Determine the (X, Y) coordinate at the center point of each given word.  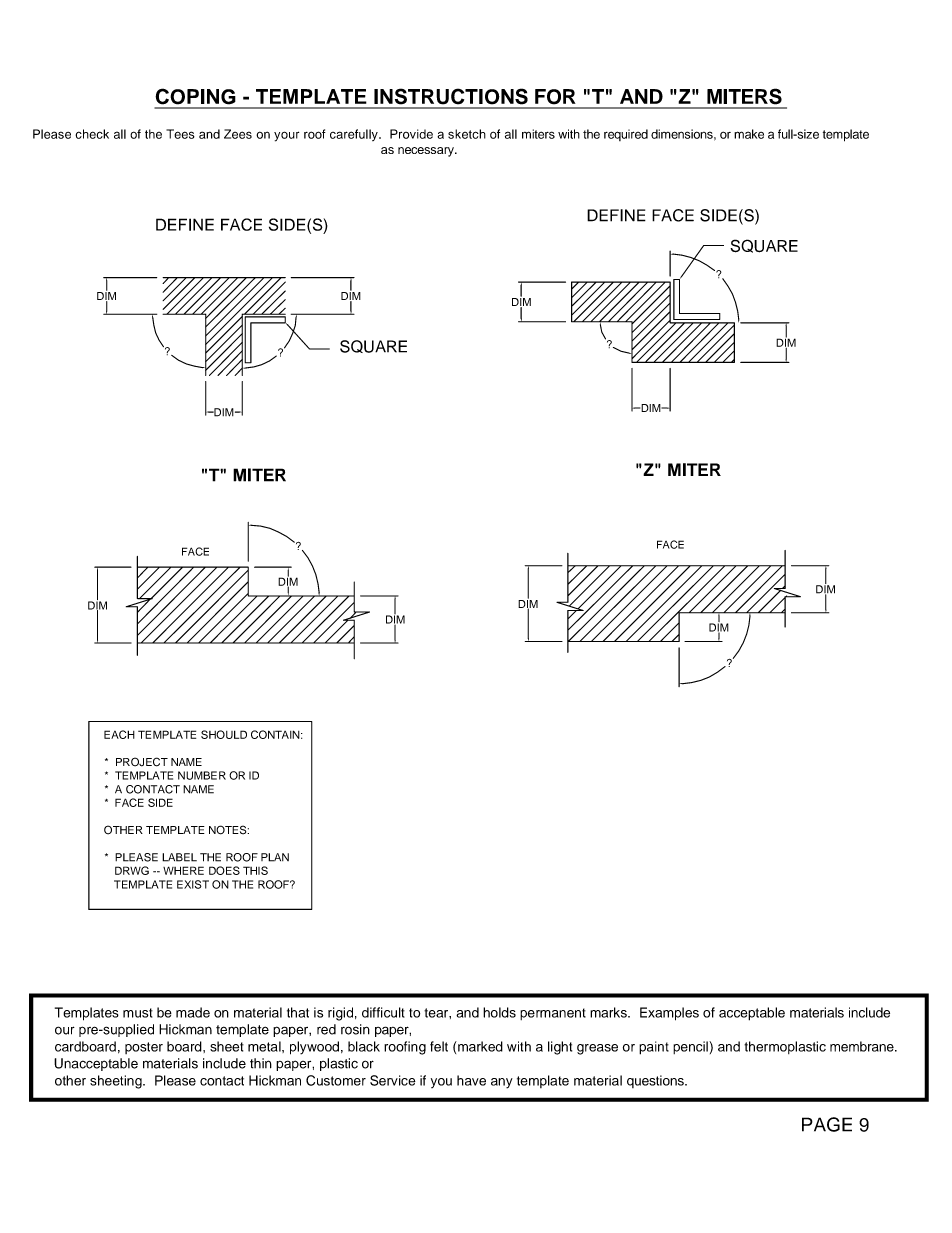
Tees (180, 134)
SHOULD (224, 734)
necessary (427, 152)
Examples (669, 1014)
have (471, 1080)
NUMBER (202, 775)
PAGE (827, 1124)
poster (144, 1048)
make (749, 134)
